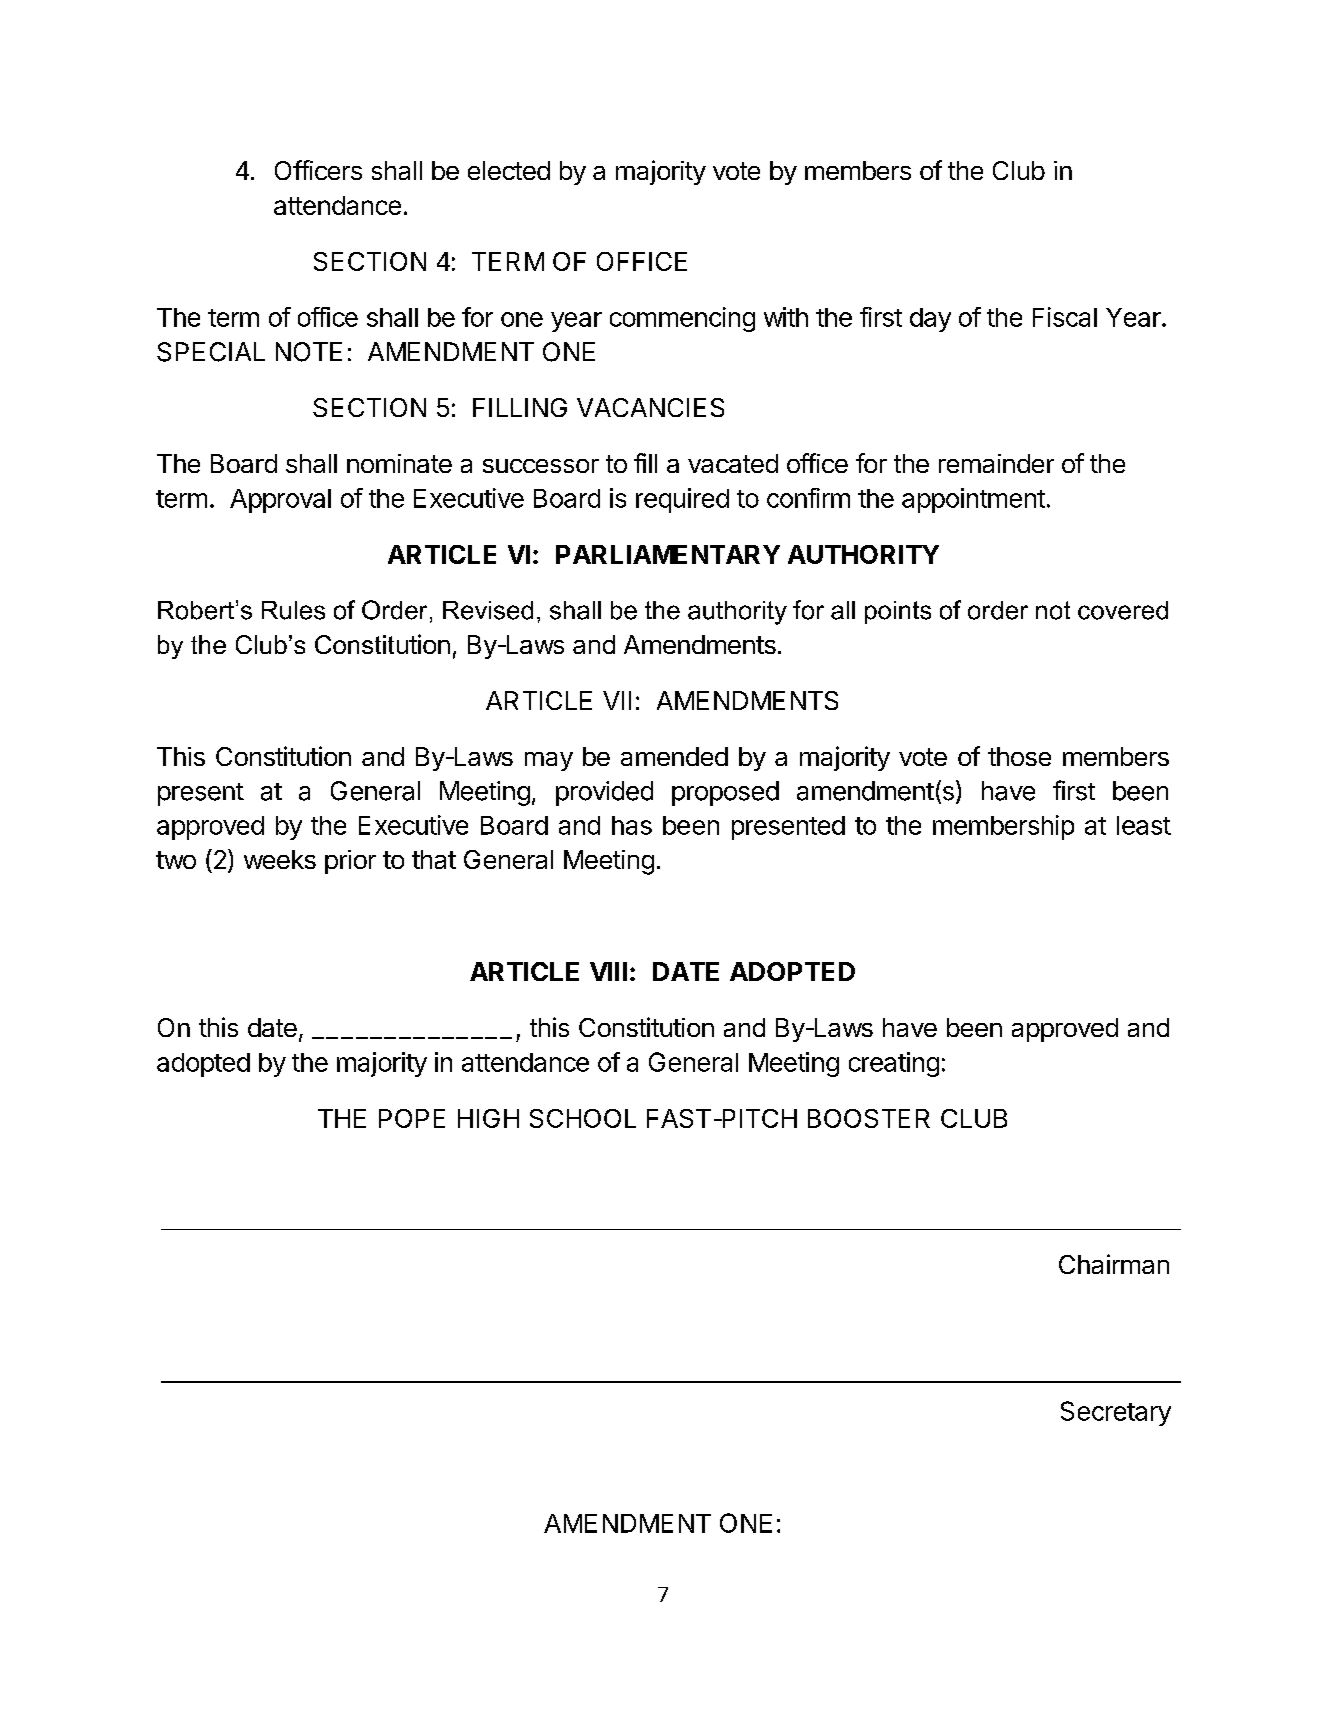 This screenshot has height=1715, width=1326. I want to click on creating, so click(894, 1064).
